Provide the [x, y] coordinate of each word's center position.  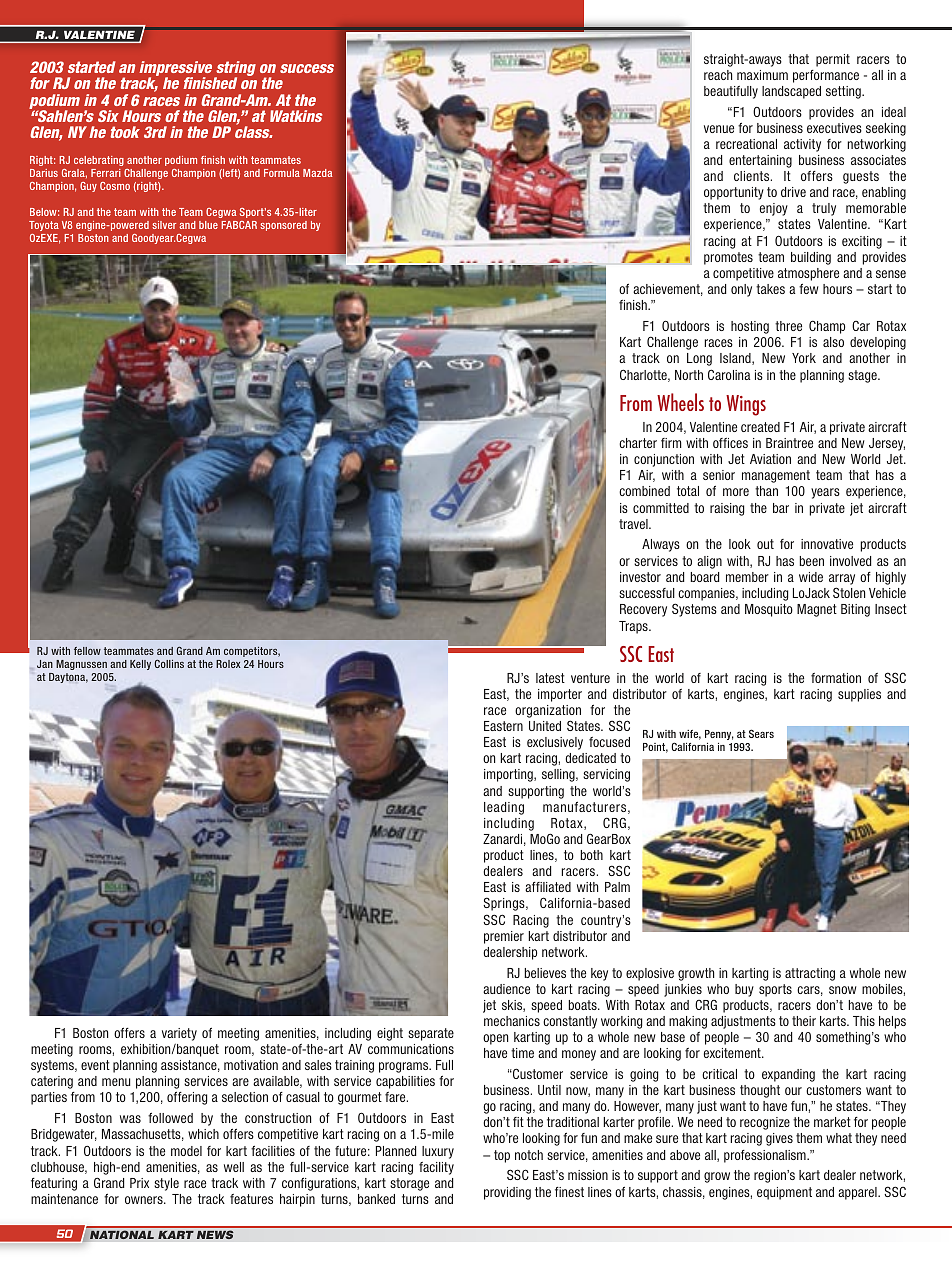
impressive [177, 70]
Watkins [296, 116]
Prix [139, 1183]
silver [164, 225]
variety [179, 1034]
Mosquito [769, 610]
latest [550, 678]
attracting [810, 974]
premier [504, 937]
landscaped [791, 92]
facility [436, 1168]
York [804, 358]
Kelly [140, 665]
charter [638, 443]
